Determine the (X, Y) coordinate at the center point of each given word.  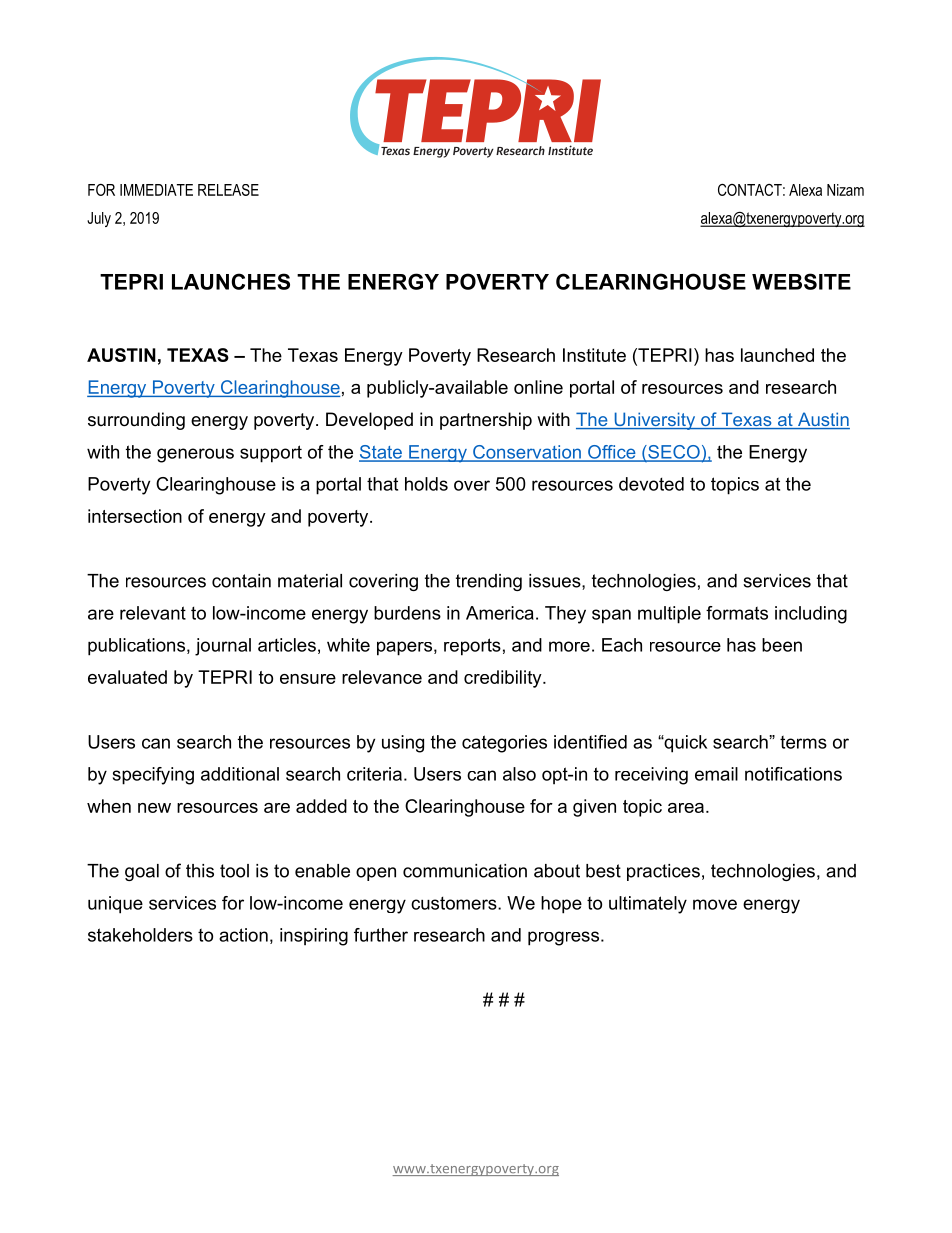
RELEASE (228, 190)
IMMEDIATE (156, 190)
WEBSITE (801, 281)
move (715, 904)
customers (455, 903)
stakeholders (140, 935)
